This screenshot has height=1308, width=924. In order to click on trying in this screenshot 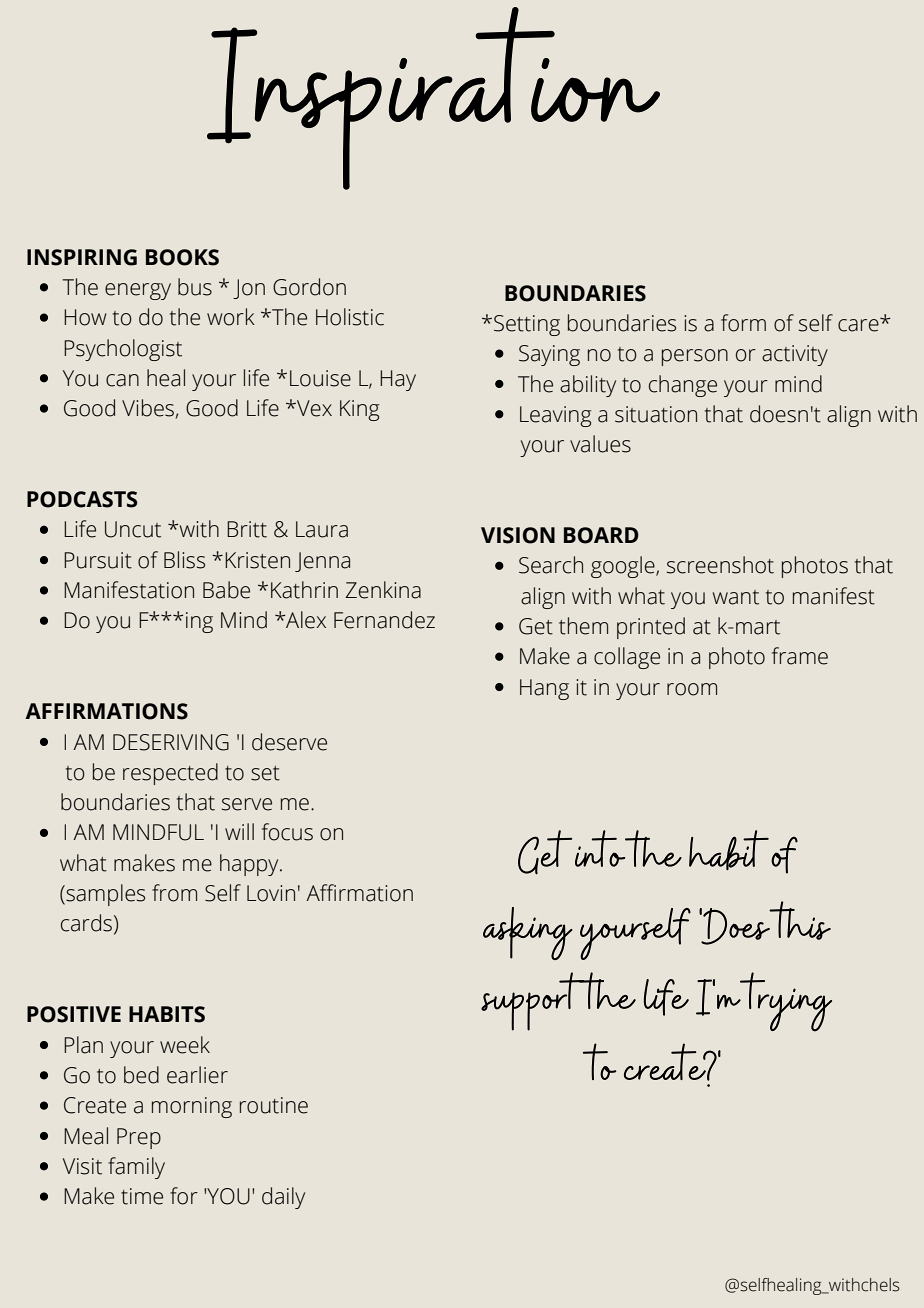, I will do `click(785, 1002)`.
